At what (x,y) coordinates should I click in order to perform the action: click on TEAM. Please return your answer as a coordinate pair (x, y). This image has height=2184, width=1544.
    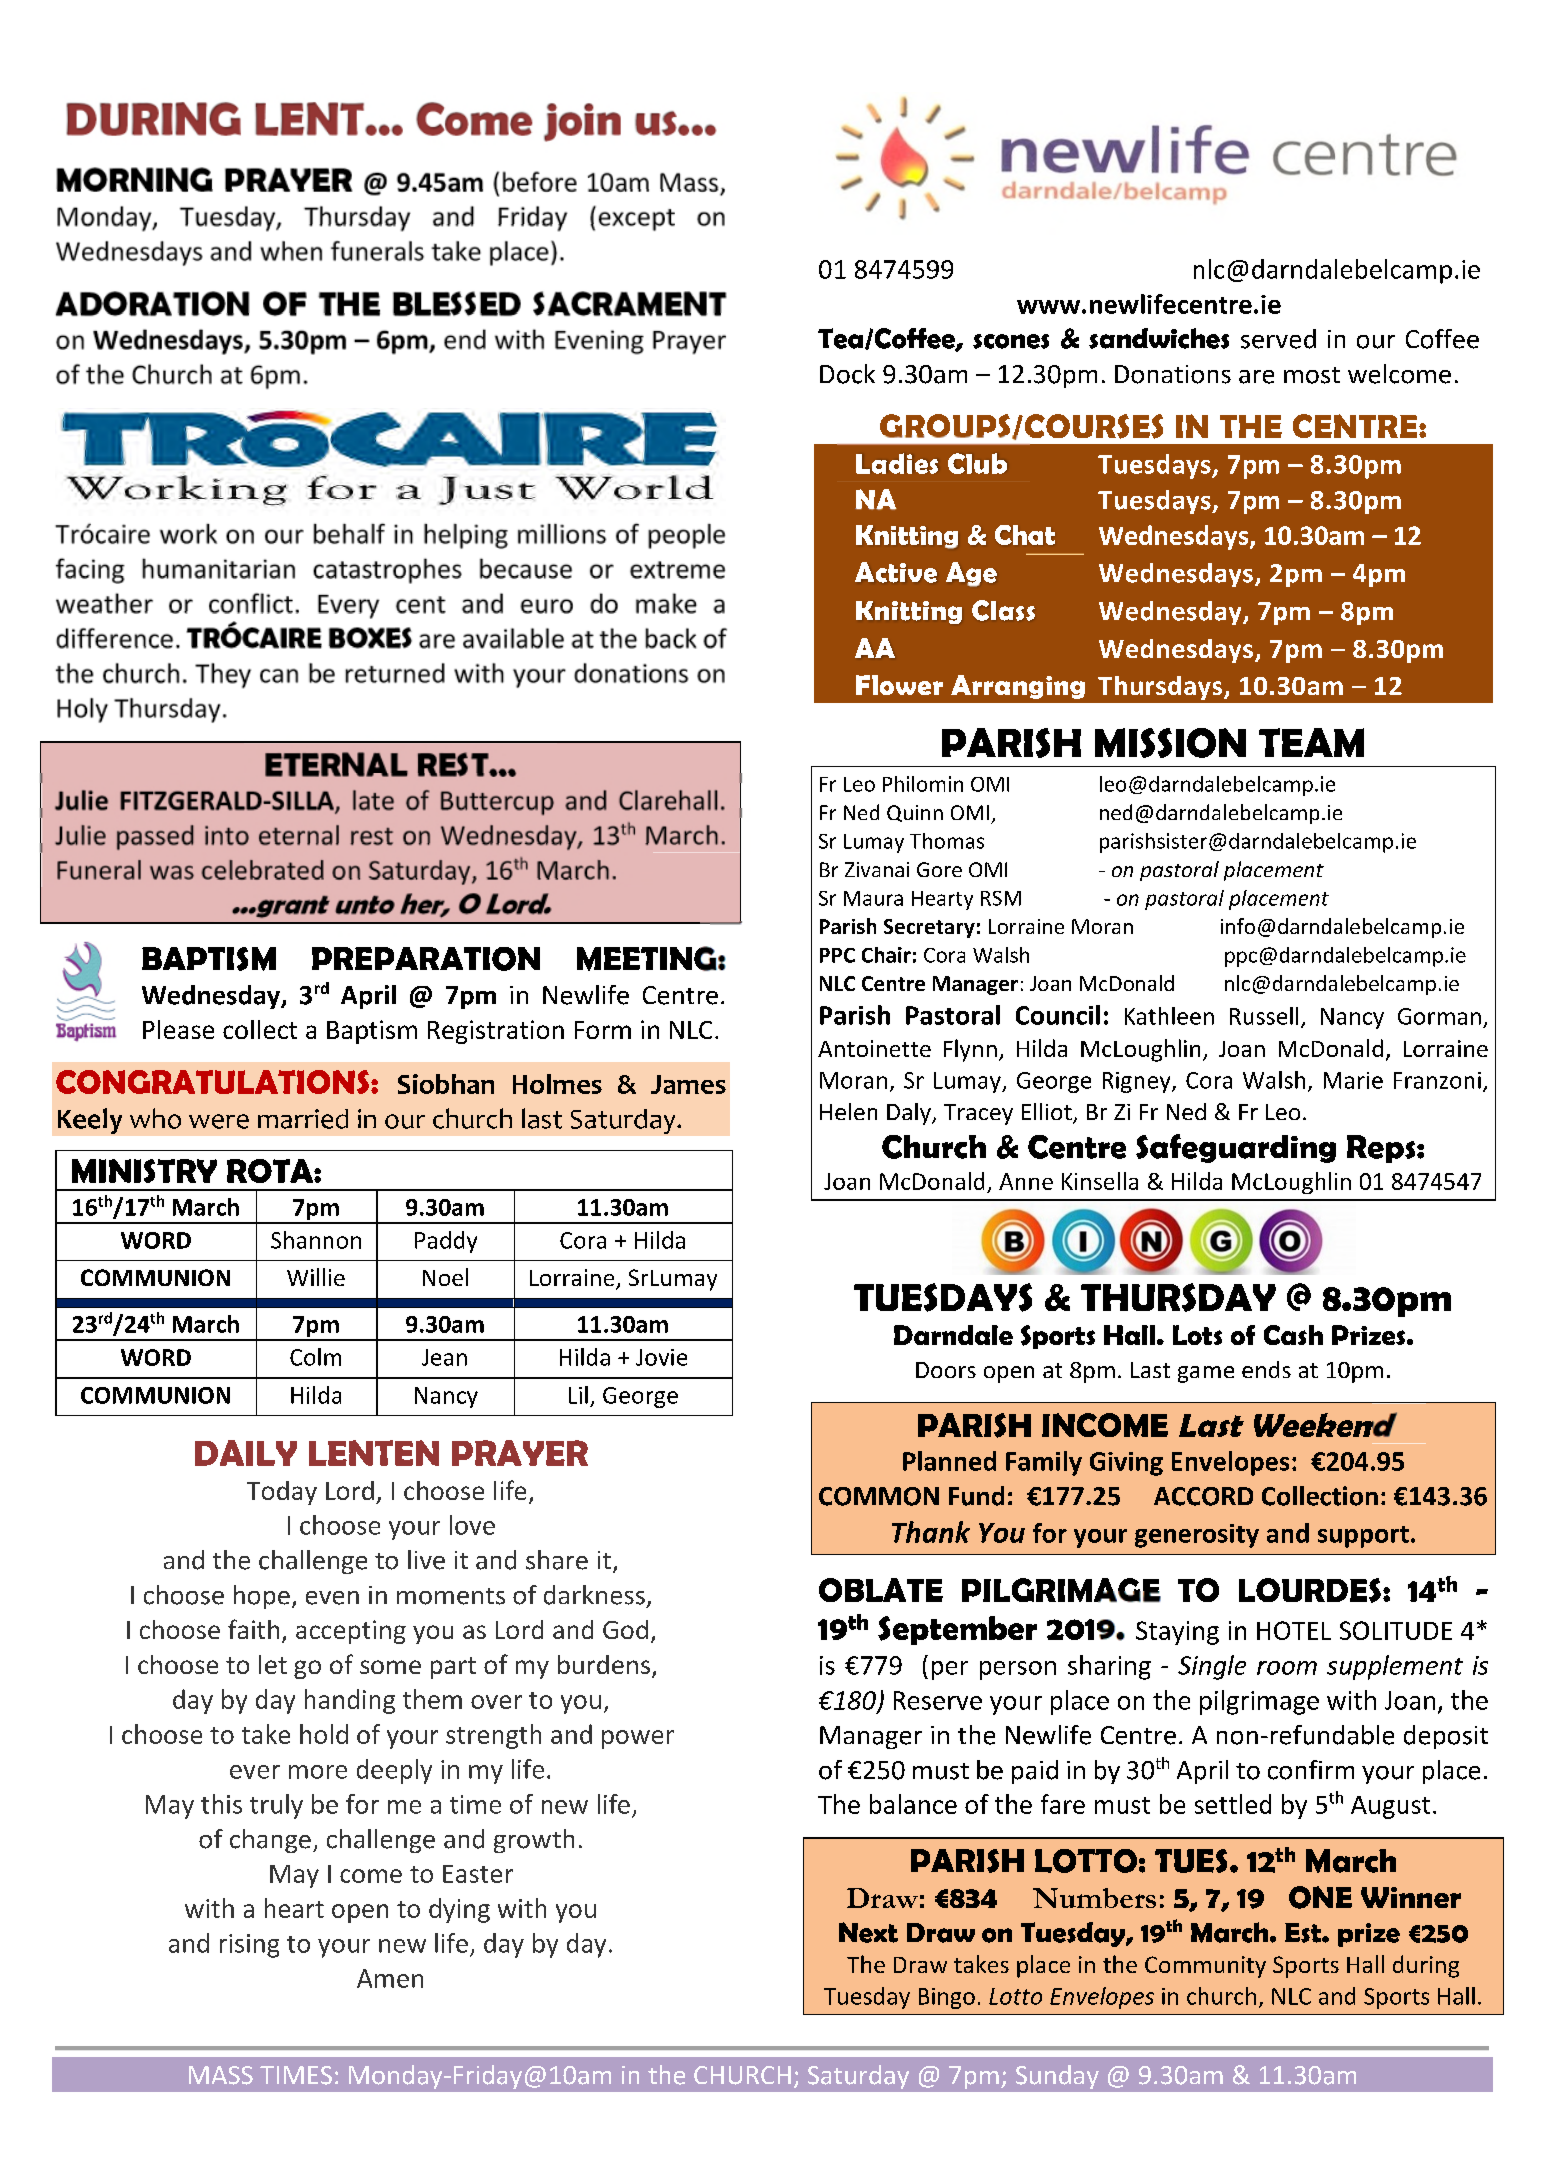
    Looking at the image, I should click on (1311, 742).
